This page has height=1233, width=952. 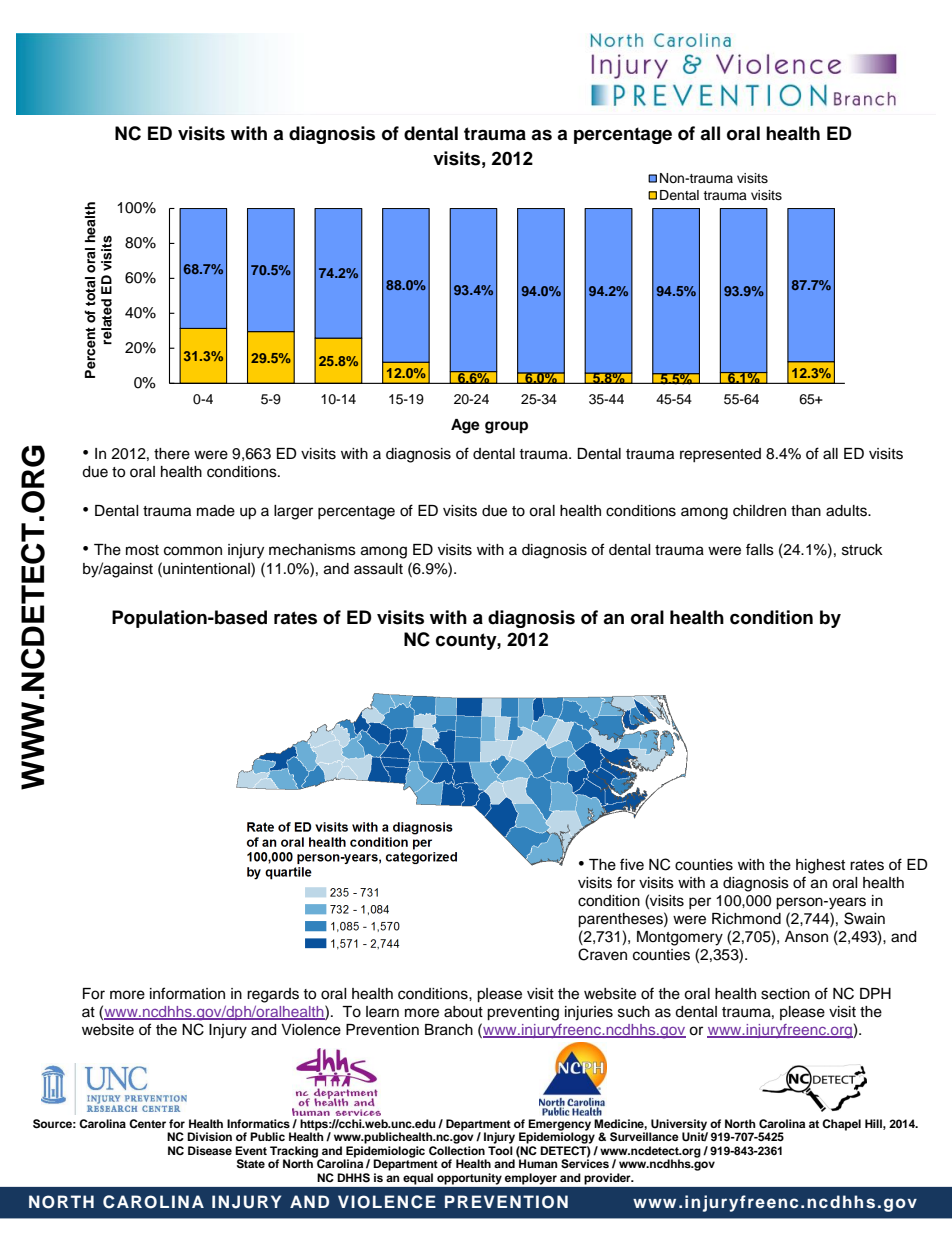 What do you see at coordinates (506, 427) in the page?
I see `group` at bounding box center [506, 427].
